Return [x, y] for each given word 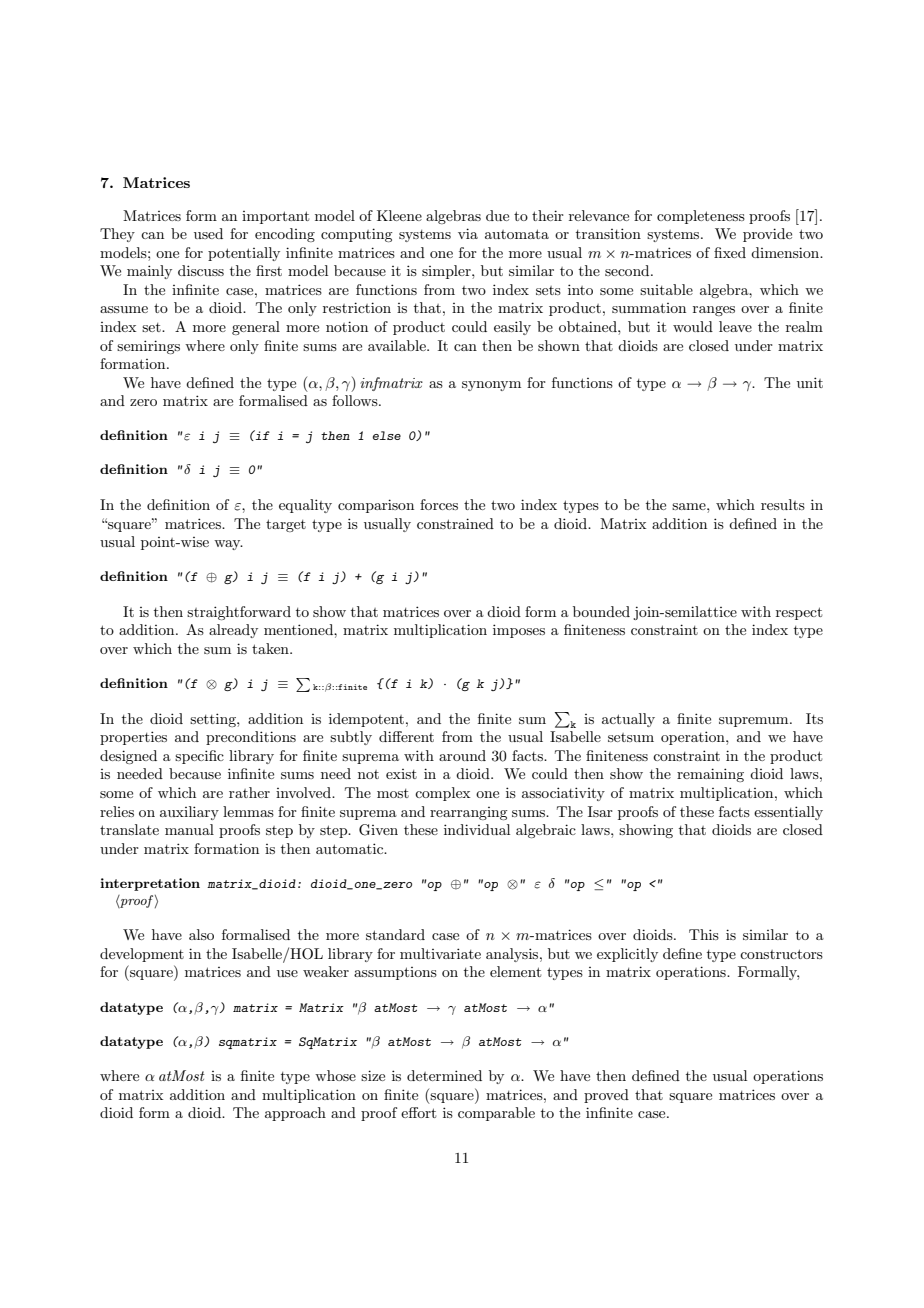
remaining [710, 775]
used [208, 233]
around [462, 755]
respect [799, 613]
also [201, 934]
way [228, 545]
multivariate [440, 953]
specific [199, 757]
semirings [148, 347]
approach [295, 1114]
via [468, 233]
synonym [491, 386]
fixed [730, 252]
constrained [455, 523]
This [704, 934]
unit [810, 382]
